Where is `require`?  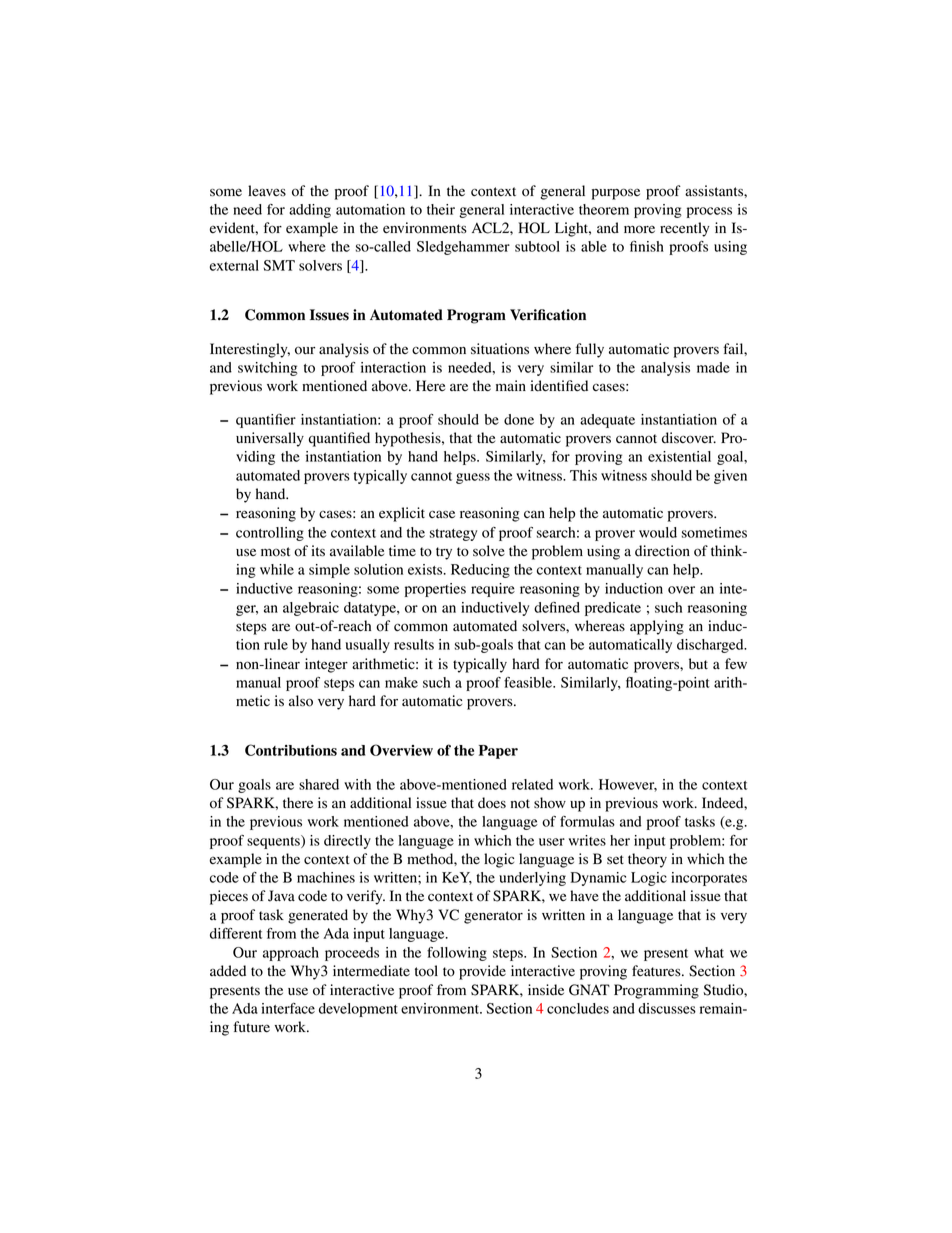
require is located at coordinates (493, 590).
